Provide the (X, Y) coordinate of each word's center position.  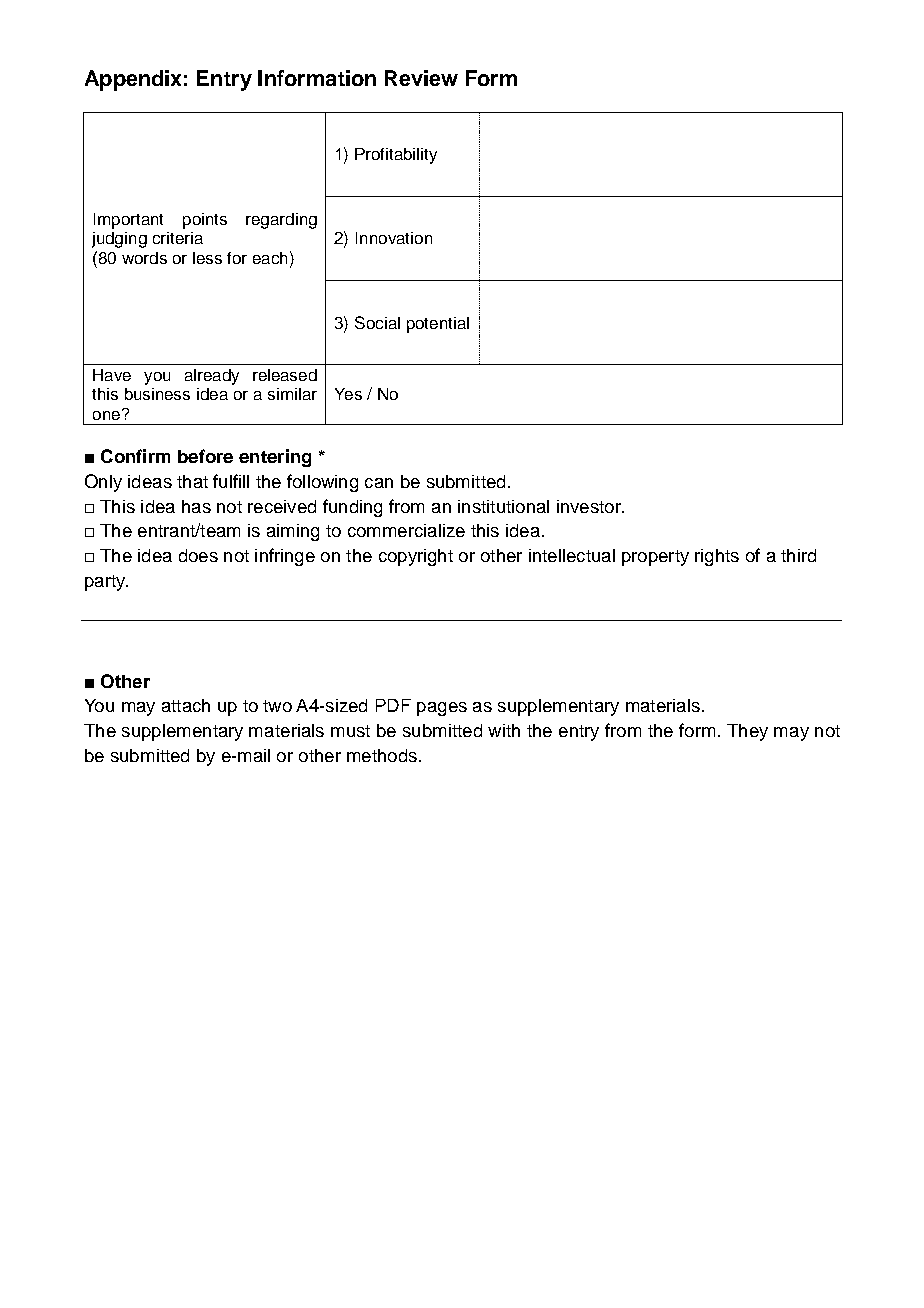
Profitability (396, 156)
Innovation (394, 238)
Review (421, 78)
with (504, 730)
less (207, 258)
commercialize (406, 530)
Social (377, 322)
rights (717, 557)
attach (186, 705)
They (747, 732)
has (196, 506)
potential (438, 325)
